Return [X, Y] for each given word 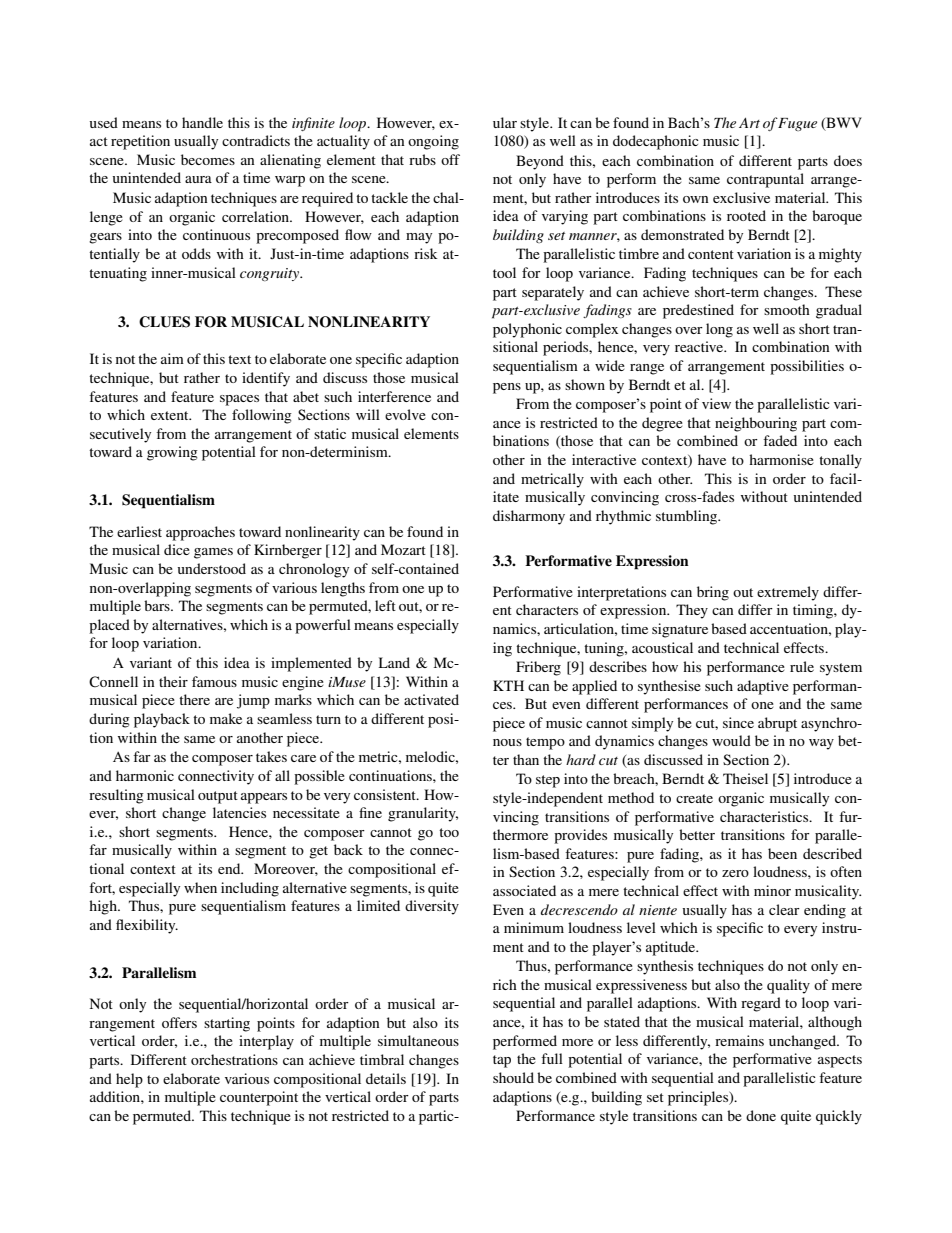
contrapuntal [765, 180]
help [129, 1080]
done [761, 1115]
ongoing [433, 142]
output [218, 797]
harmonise [781, 459]
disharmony [529, 517]
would [731, 740]
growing [172, 453]
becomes [208, 159]
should [513, 1077]
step [548, 781]
